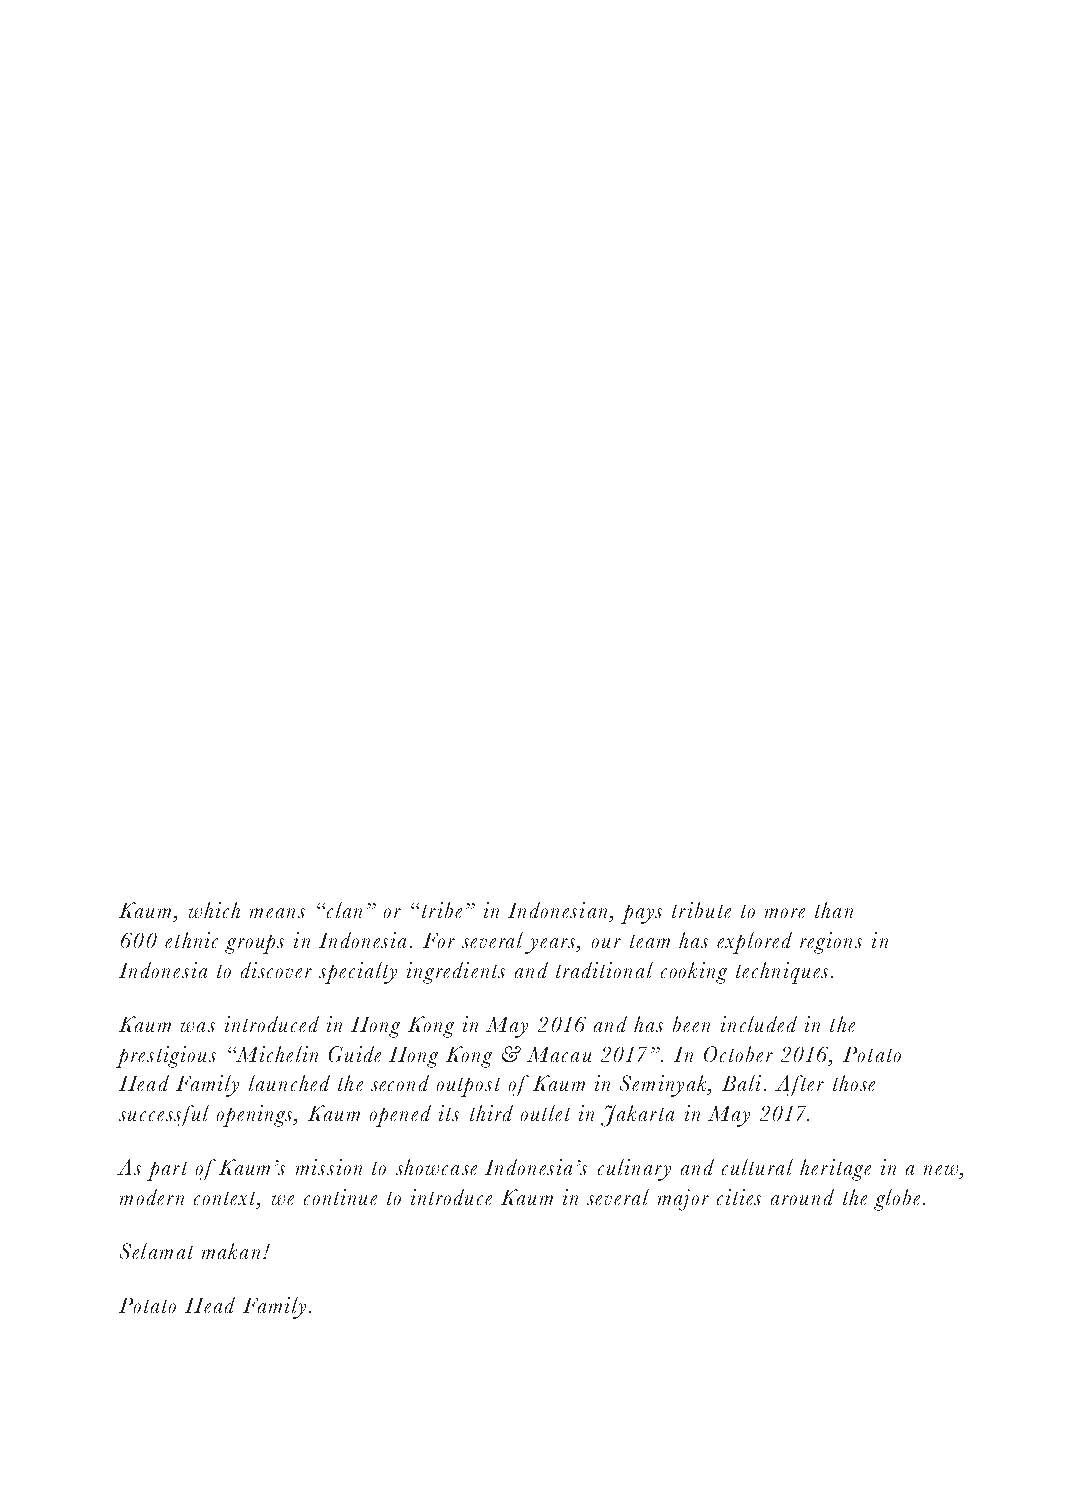 The height and width of the screenshot is (1504, 1066). I want to click on outpost, so click(468, 1087).
